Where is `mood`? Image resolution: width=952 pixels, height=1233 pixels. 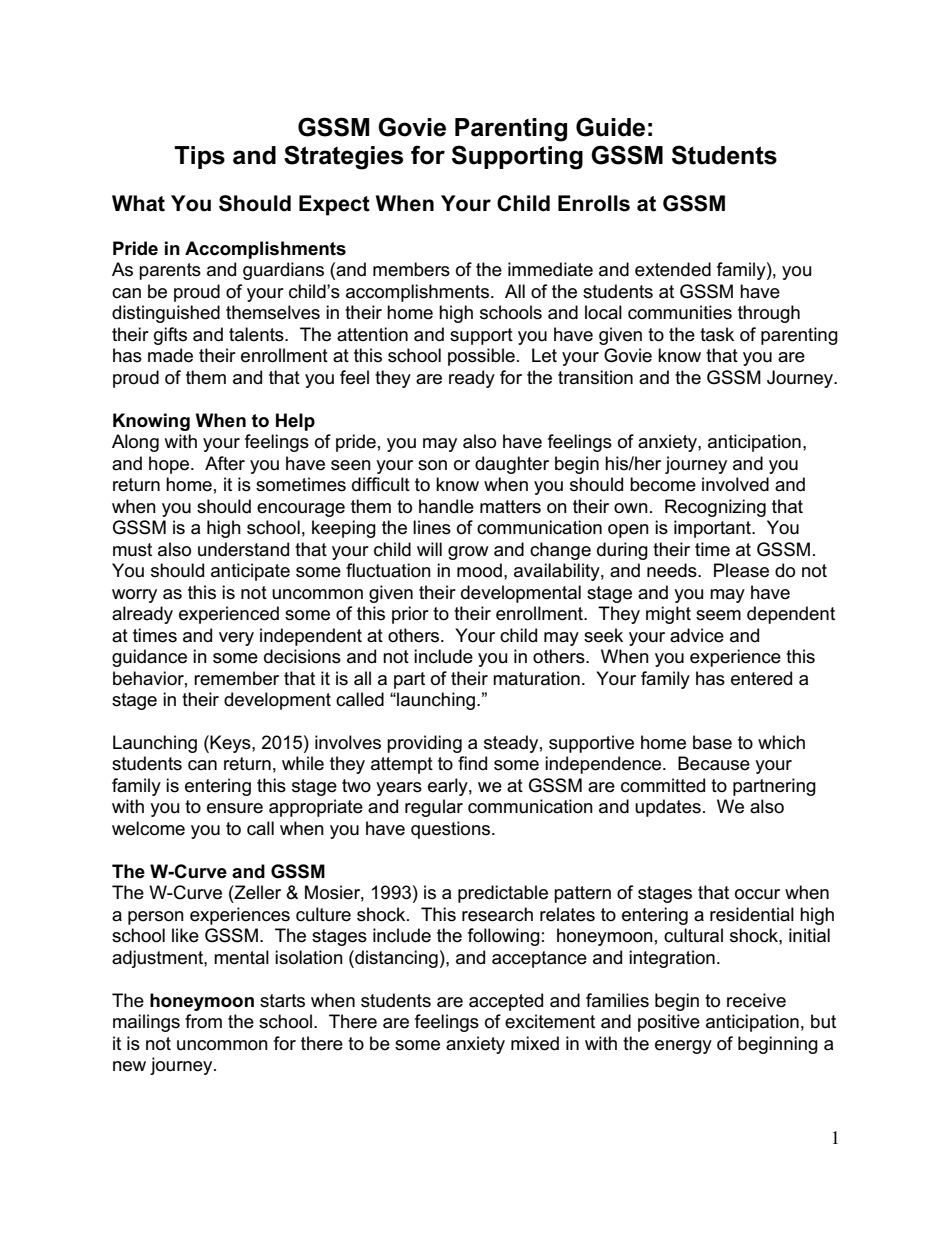
mood is located at coordinates (479, 570).
